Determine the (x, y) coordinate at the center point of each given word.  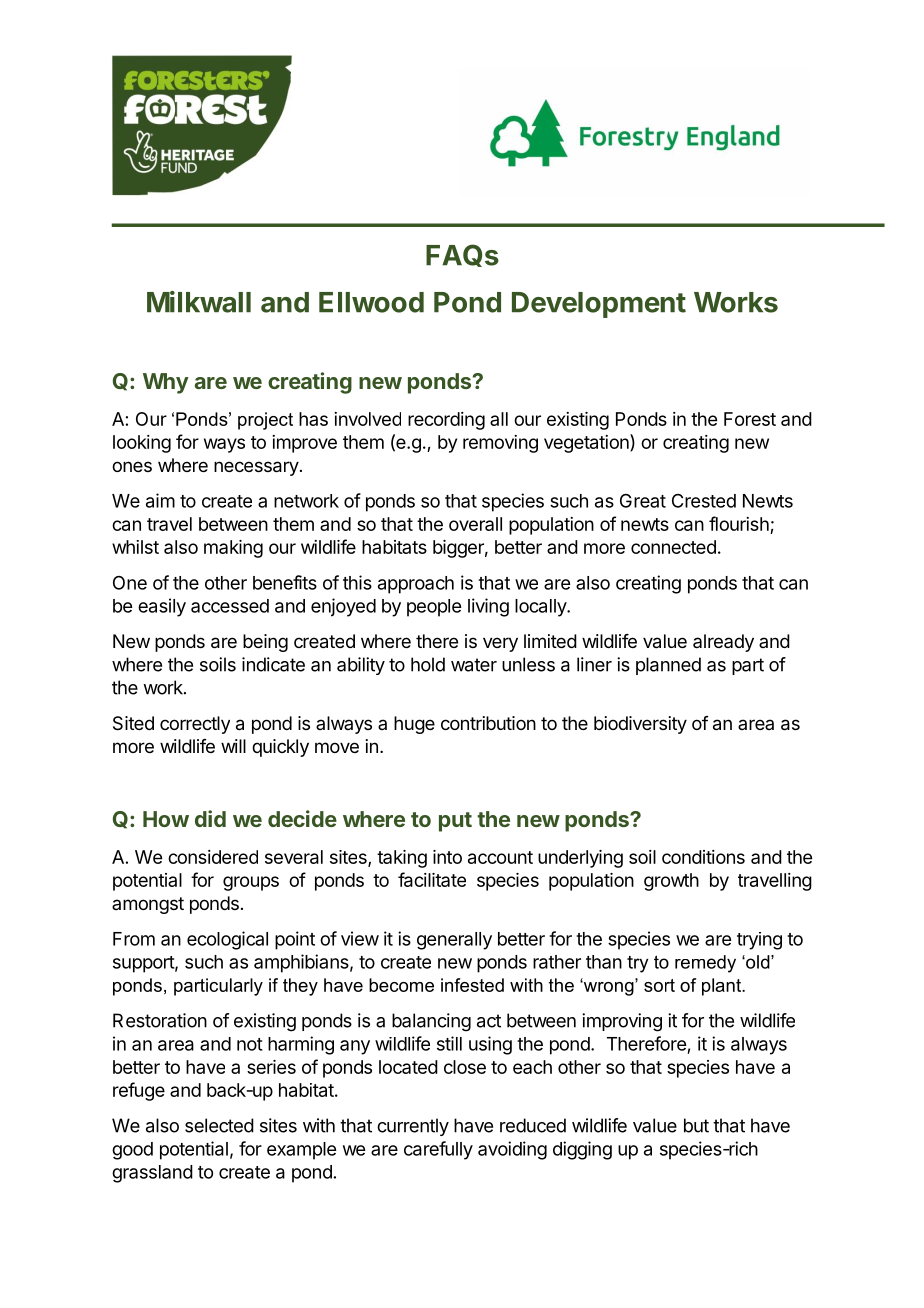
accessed (230, 606)
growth (671, 882)
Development (599, 305)
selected (219, 1125)
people (434, 608)
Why (166, 383)
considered (213, 857)
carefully (438, 1150)
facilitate (432, 879)
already (723, 643)
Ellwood (371, 302)
